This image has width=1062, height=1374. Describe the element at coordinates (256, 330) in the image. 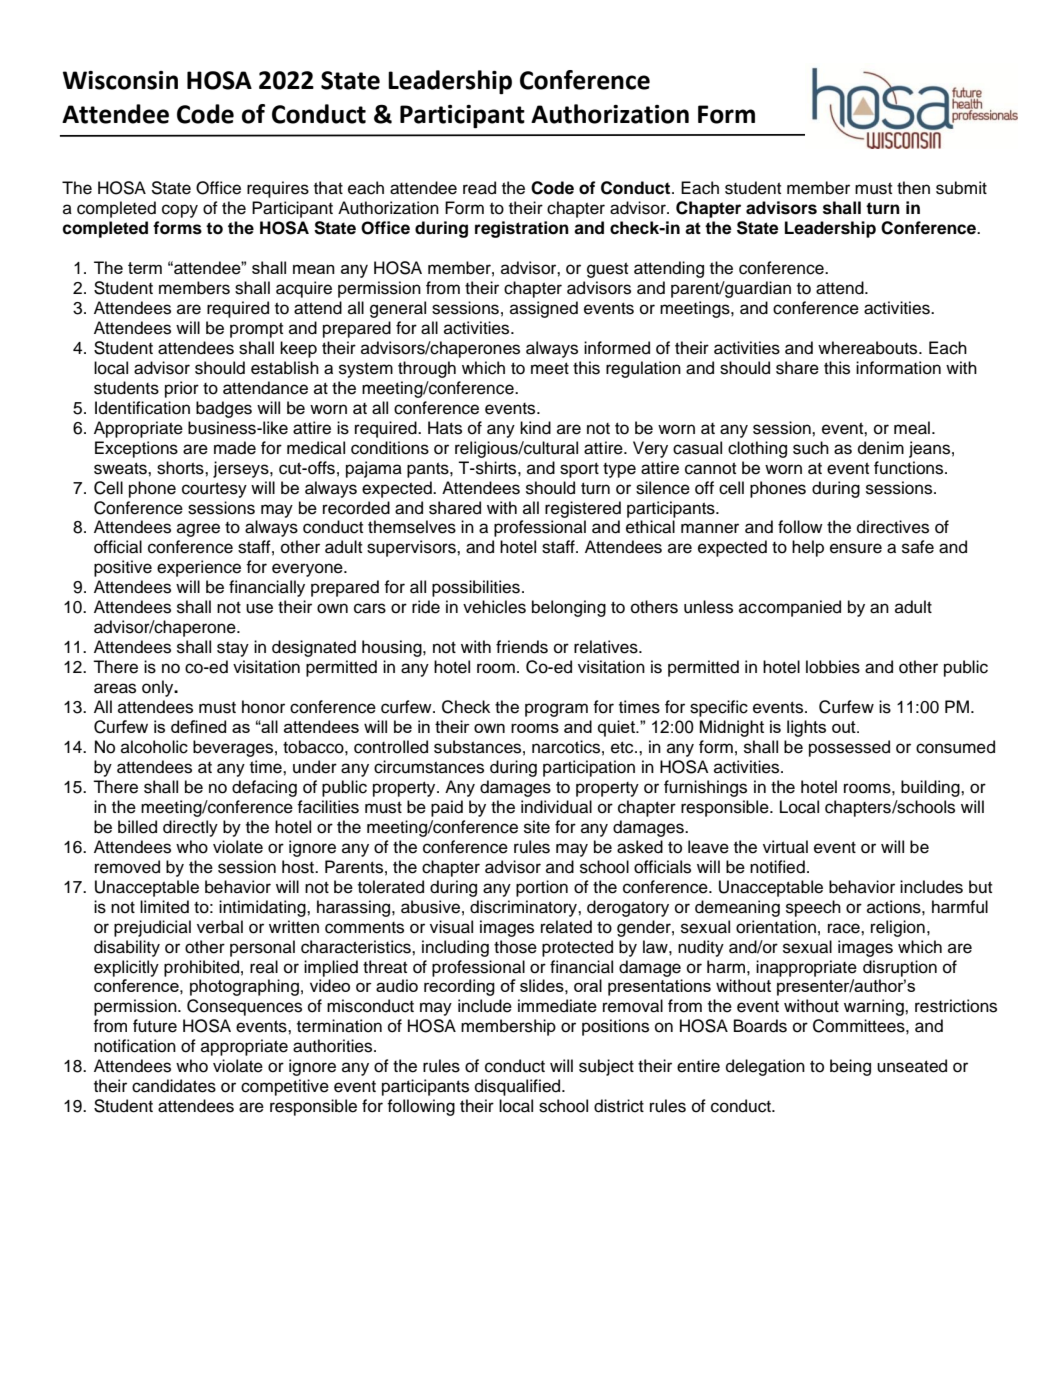

I see `prompt` at that location.
